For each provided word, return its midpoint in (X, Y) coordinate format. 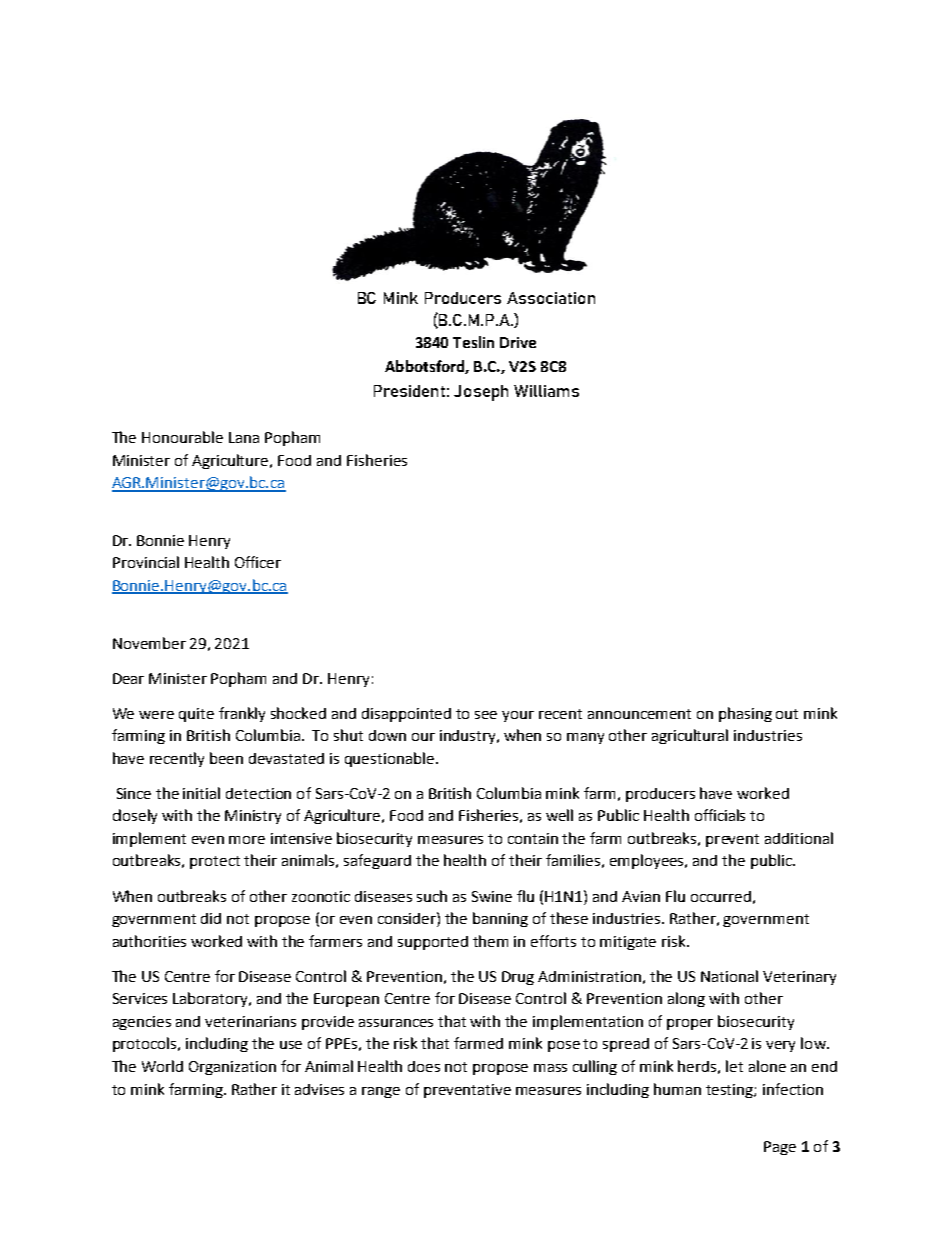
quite (196, 715)
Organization (232, 1068)
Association (551, 298)
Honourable (182, 437)
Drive (518, 342)
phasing (745, 714)
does (424, 1066)
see (486, 715)
